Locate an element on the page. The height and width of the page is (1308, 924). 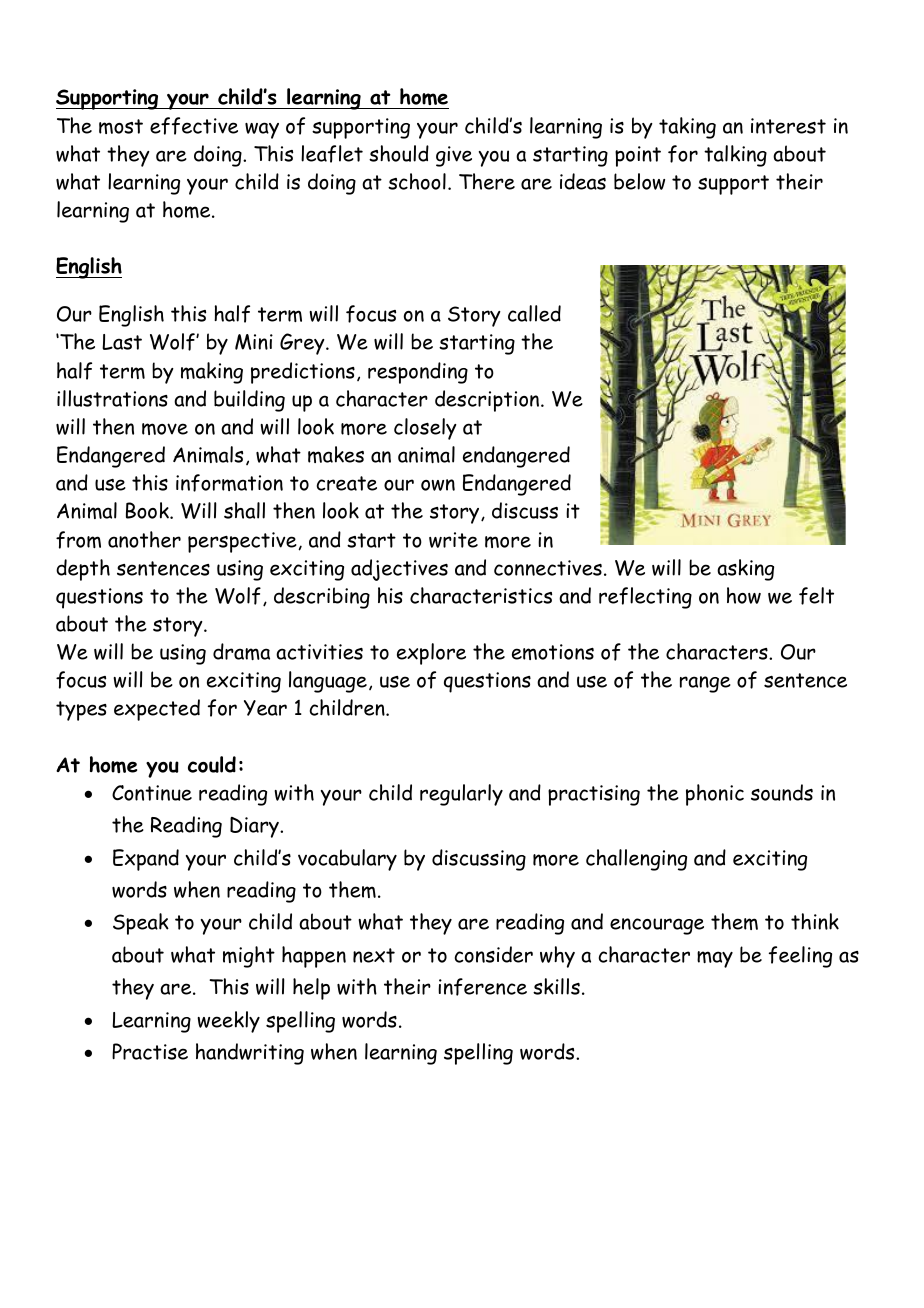
Practise is located at coordinates (150, 1051).
